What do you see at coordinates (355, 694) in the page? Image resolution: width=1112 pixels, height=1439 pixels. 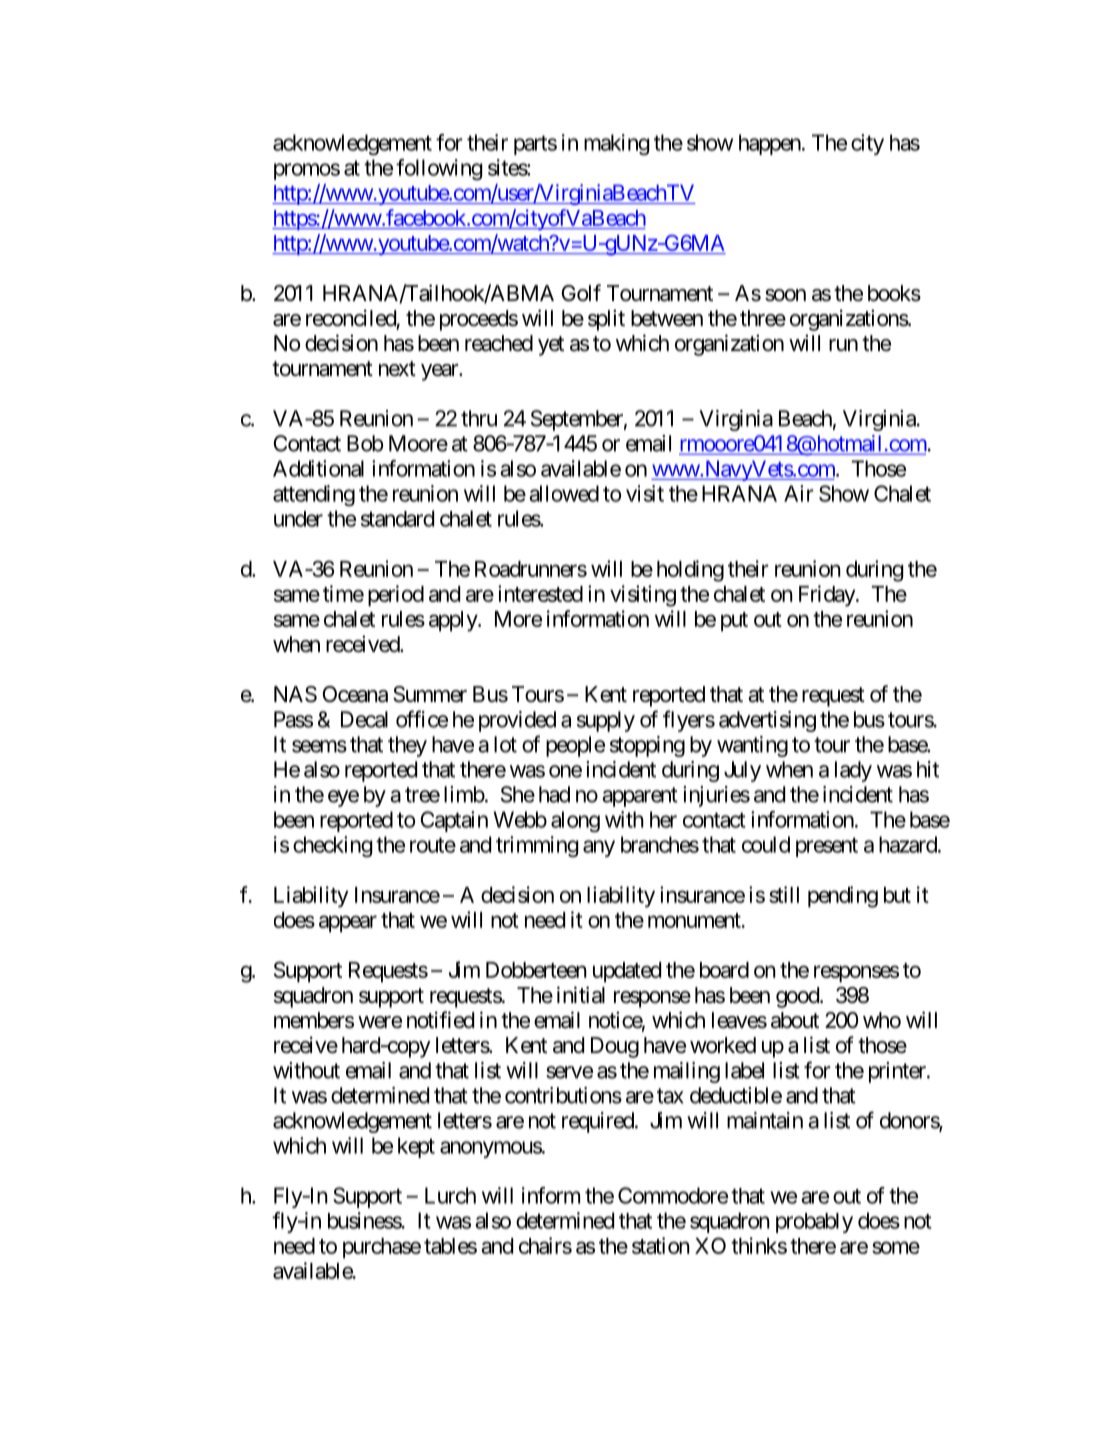 I see `Oceana` at bounding box center [355, 694].
